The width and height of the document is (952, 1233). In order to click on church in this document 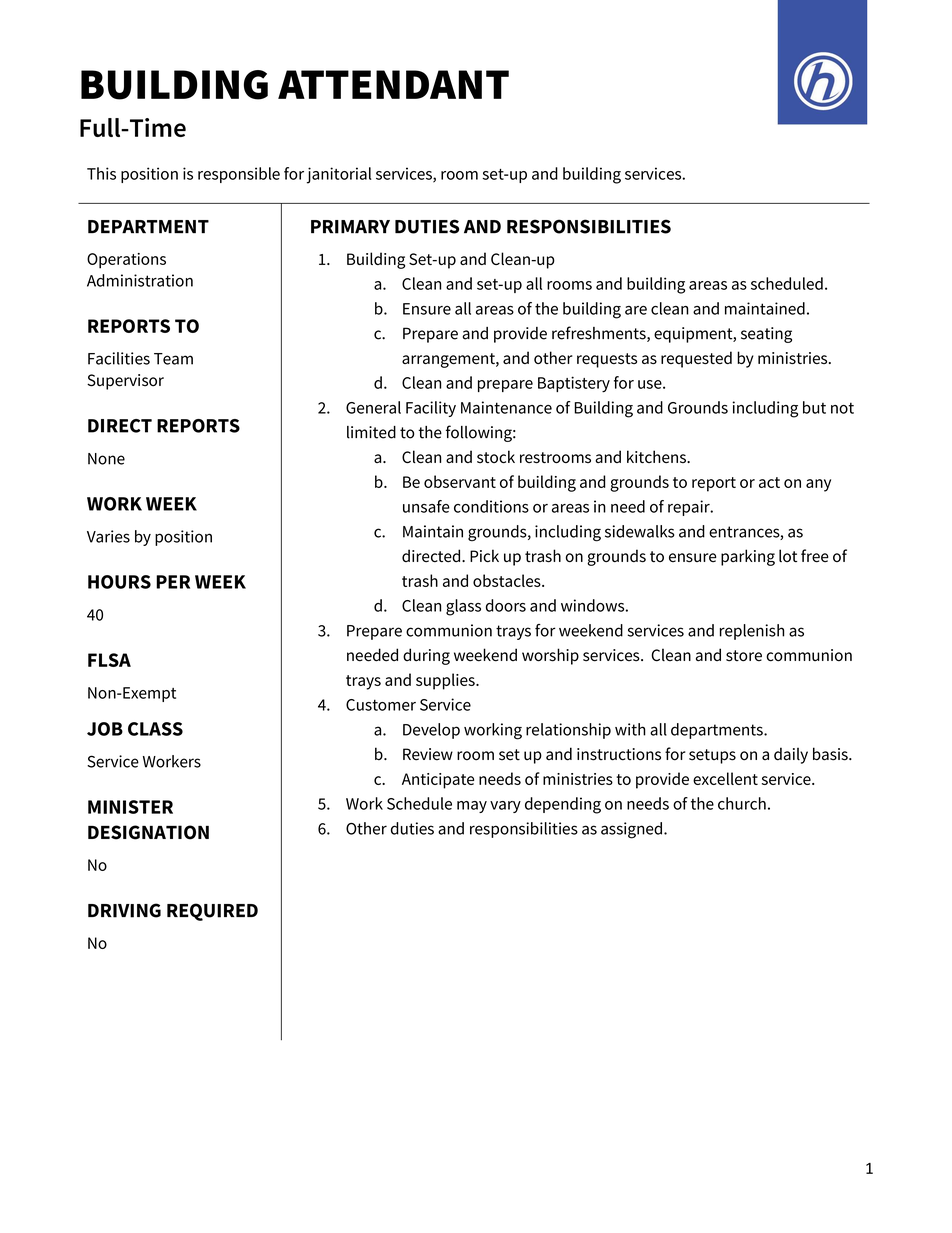, I will do `click(742, 803)`.
